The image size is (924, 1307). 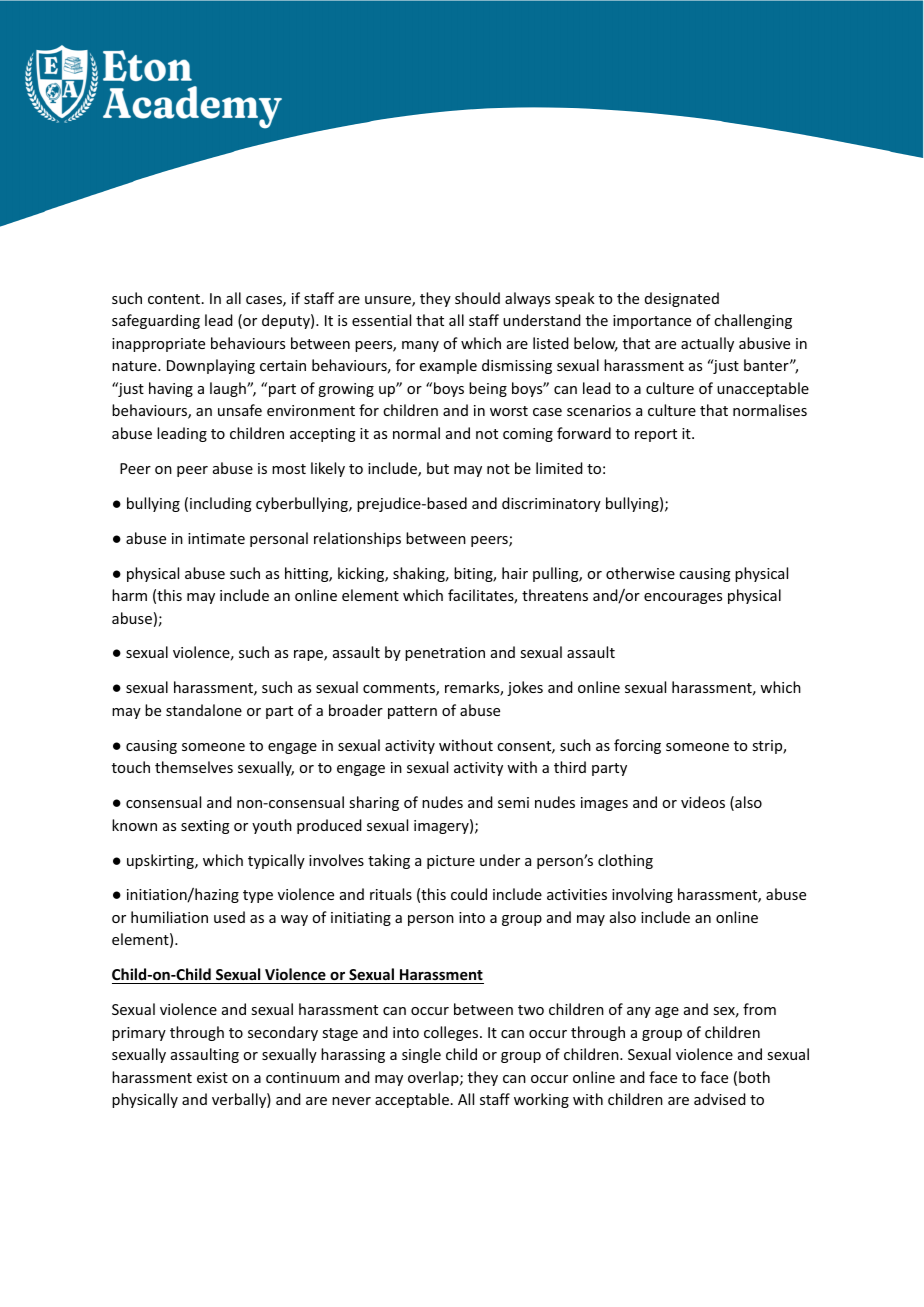 What do you see at coordinates (175, 299) in the document?
I see `content` at bounding box center [175, 299].
